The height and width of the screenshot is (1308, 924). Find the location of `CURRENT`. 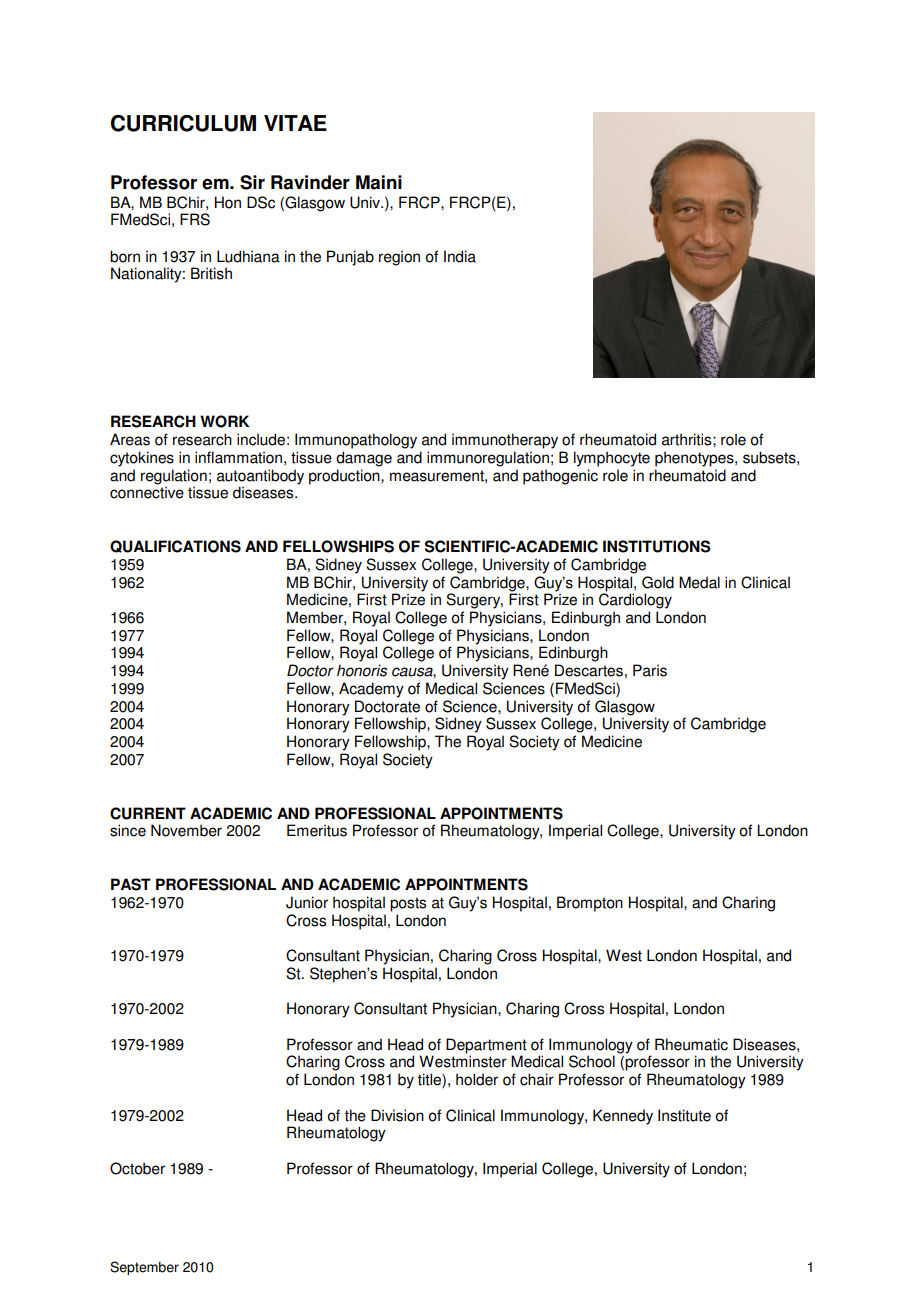

CURRENT is located at coordinates (148, 813).
